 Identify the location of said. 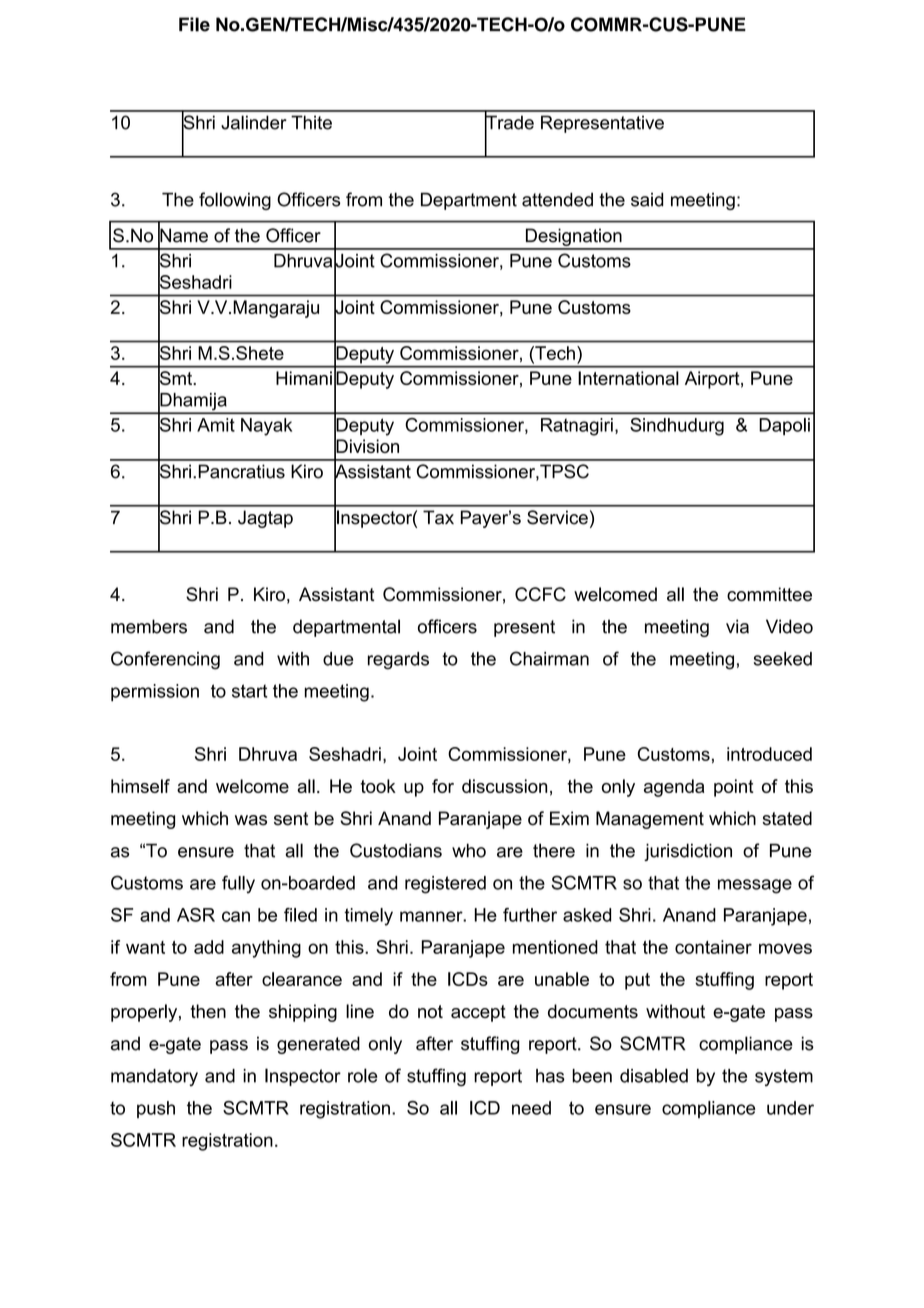
(647, 199).
